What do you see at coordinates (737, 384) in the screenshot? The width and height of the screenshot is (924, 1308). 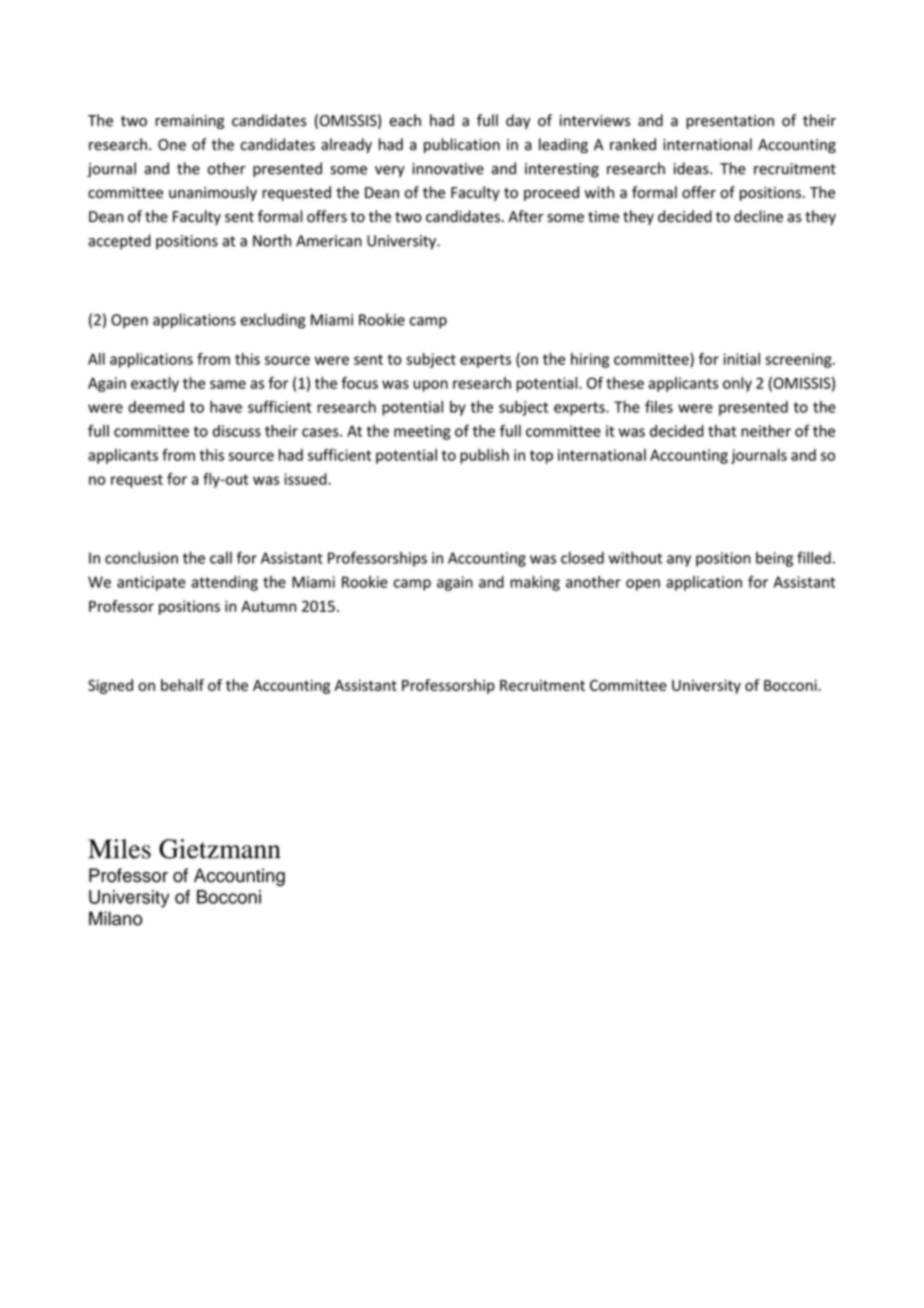 I see `only` at bounding box center [737, 384].
